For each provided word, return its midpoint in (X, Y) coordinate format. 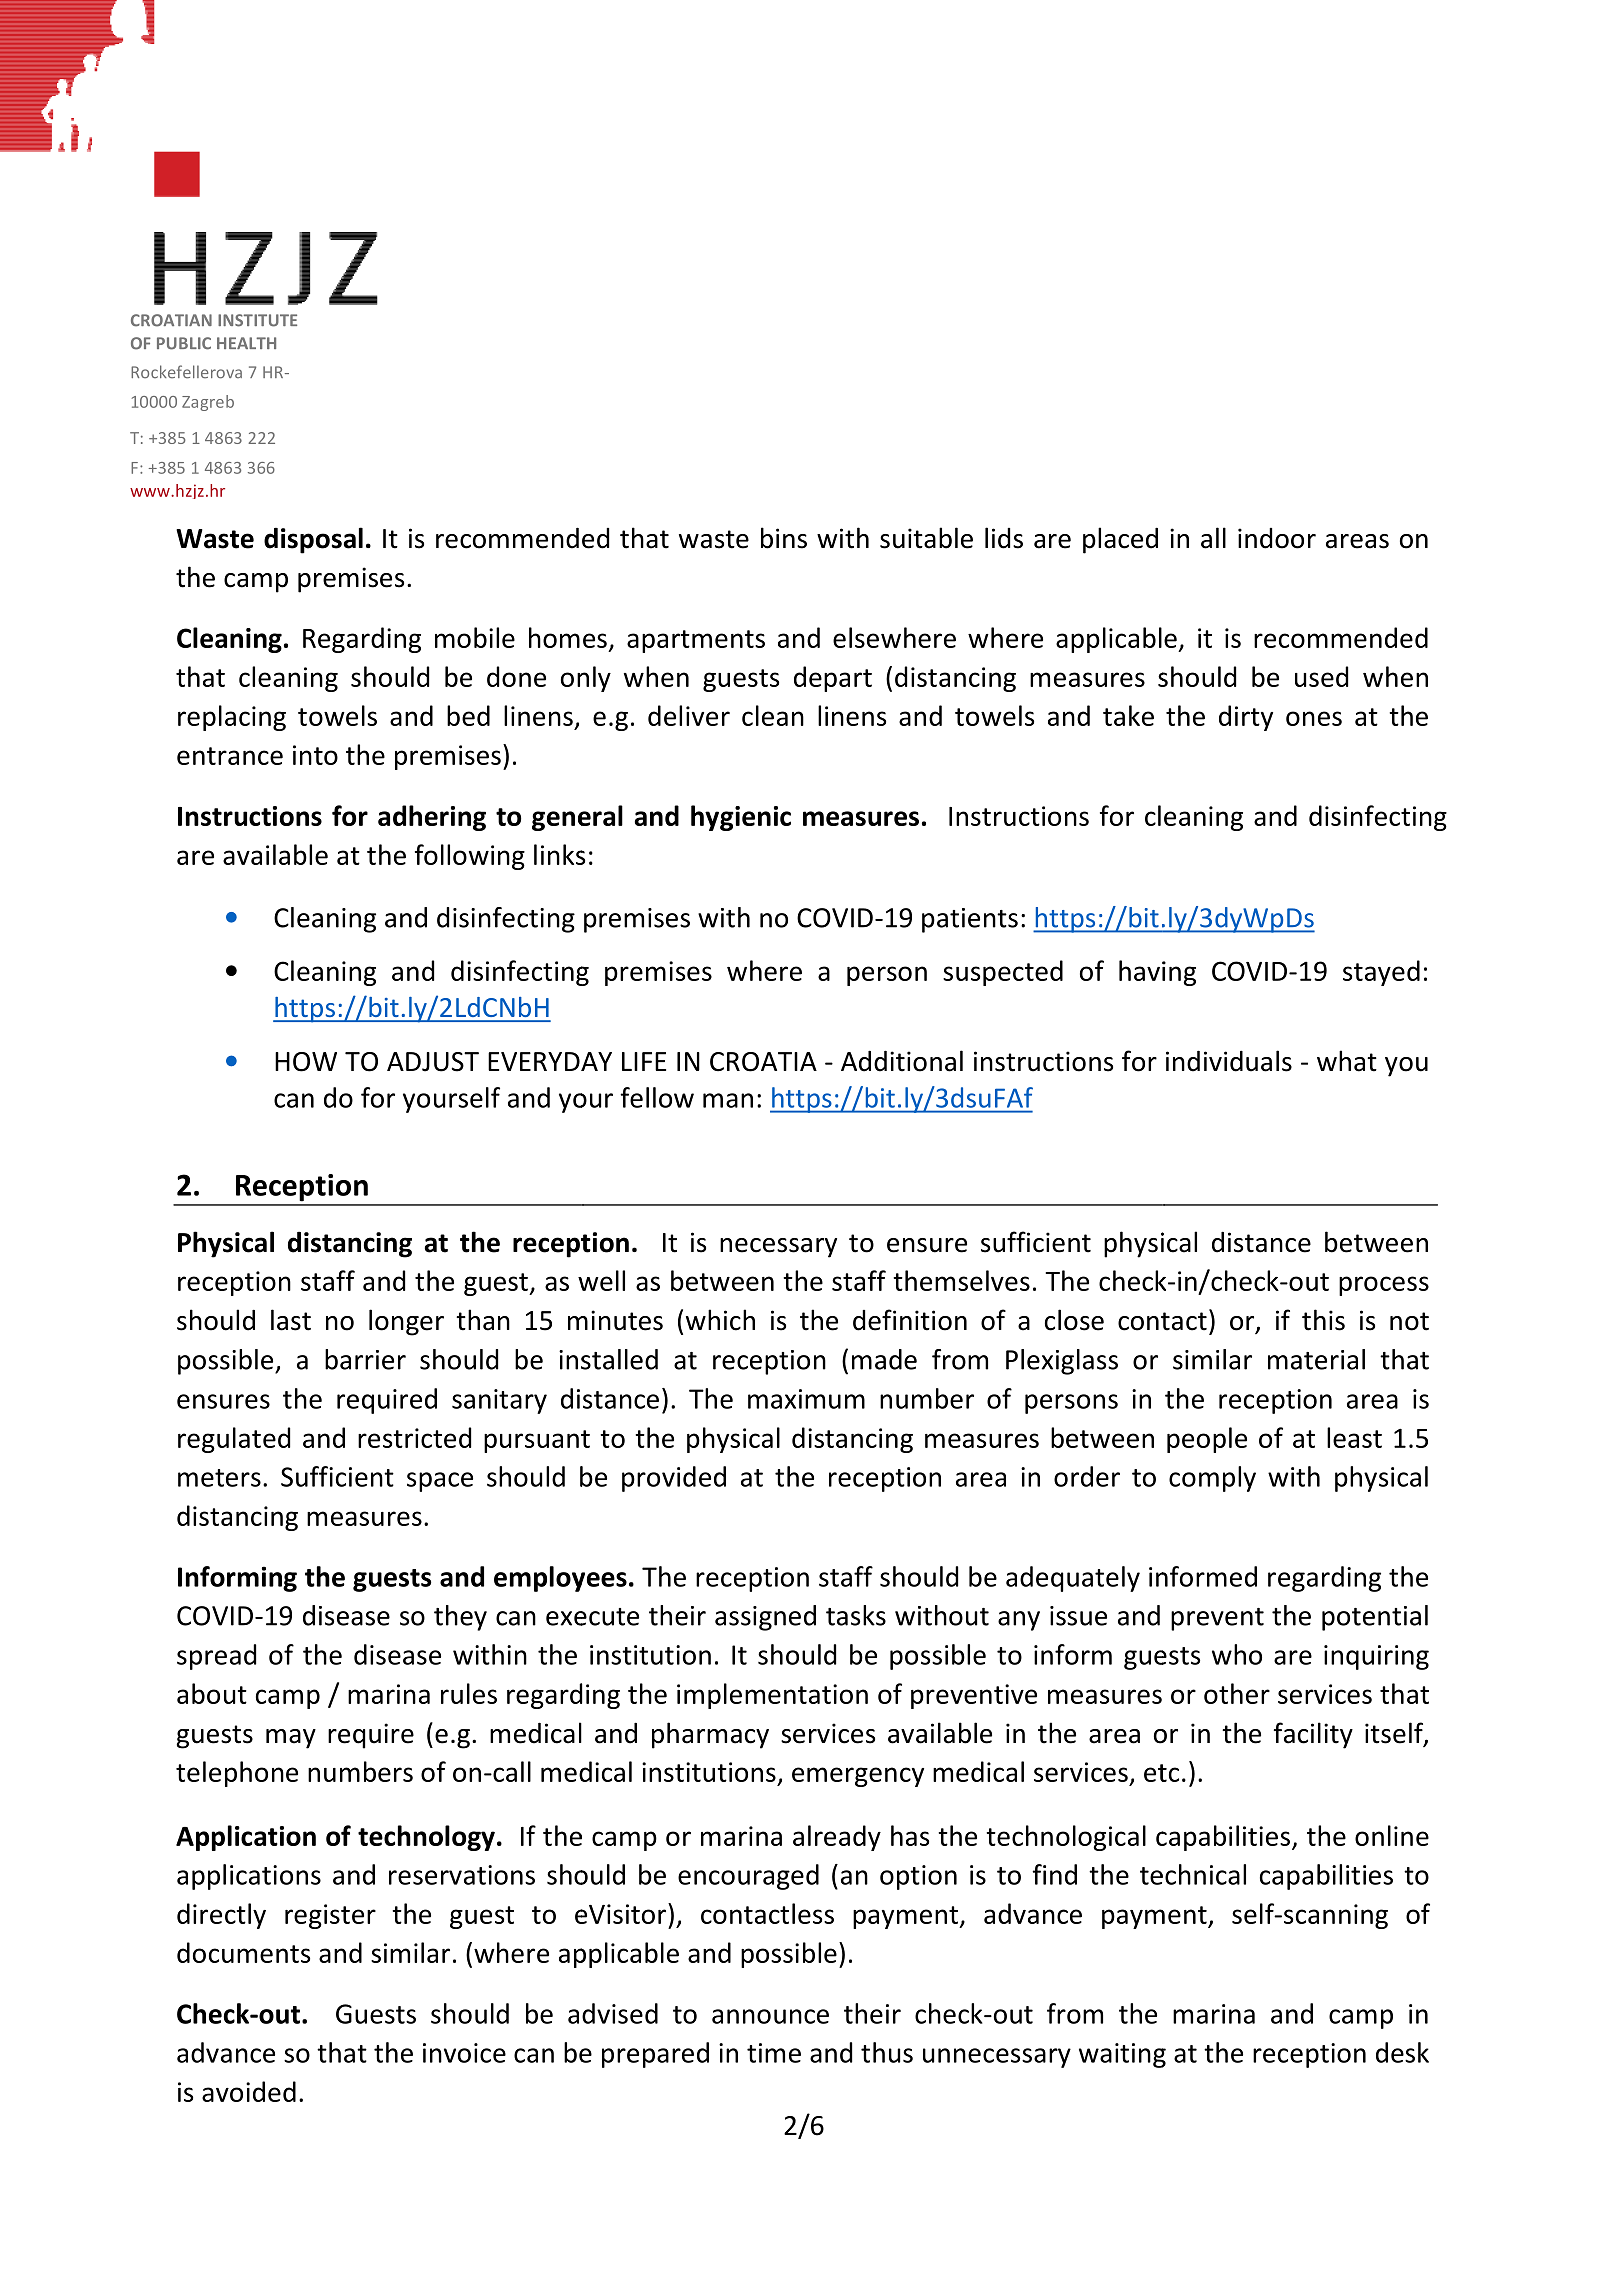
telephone (237, 1774)
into (315, 755)
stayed (1381, 973)
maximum (806, 1399)
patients (970, 920)
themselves (961, 1280)
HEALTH (246, 343)
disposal (313, 540)
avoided (249, 2091)
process (1384, 1286)
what (1347, 1061)
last (291, 1320)
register (330, 1916)
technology (426, 1838)
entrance (230, 756)
